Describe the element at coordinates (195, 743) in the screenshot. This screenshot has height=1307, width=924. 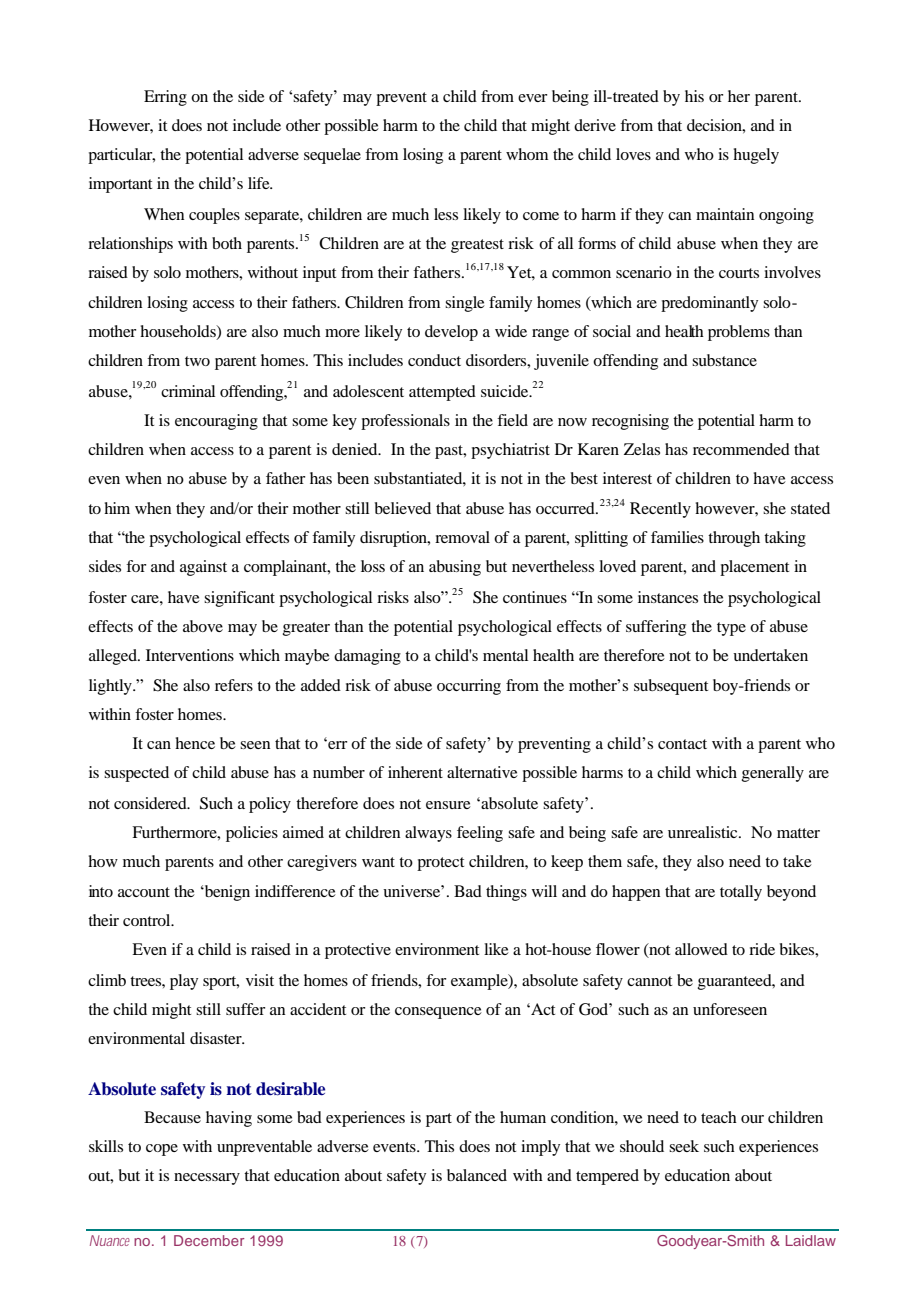
I see `hence` at that location.
